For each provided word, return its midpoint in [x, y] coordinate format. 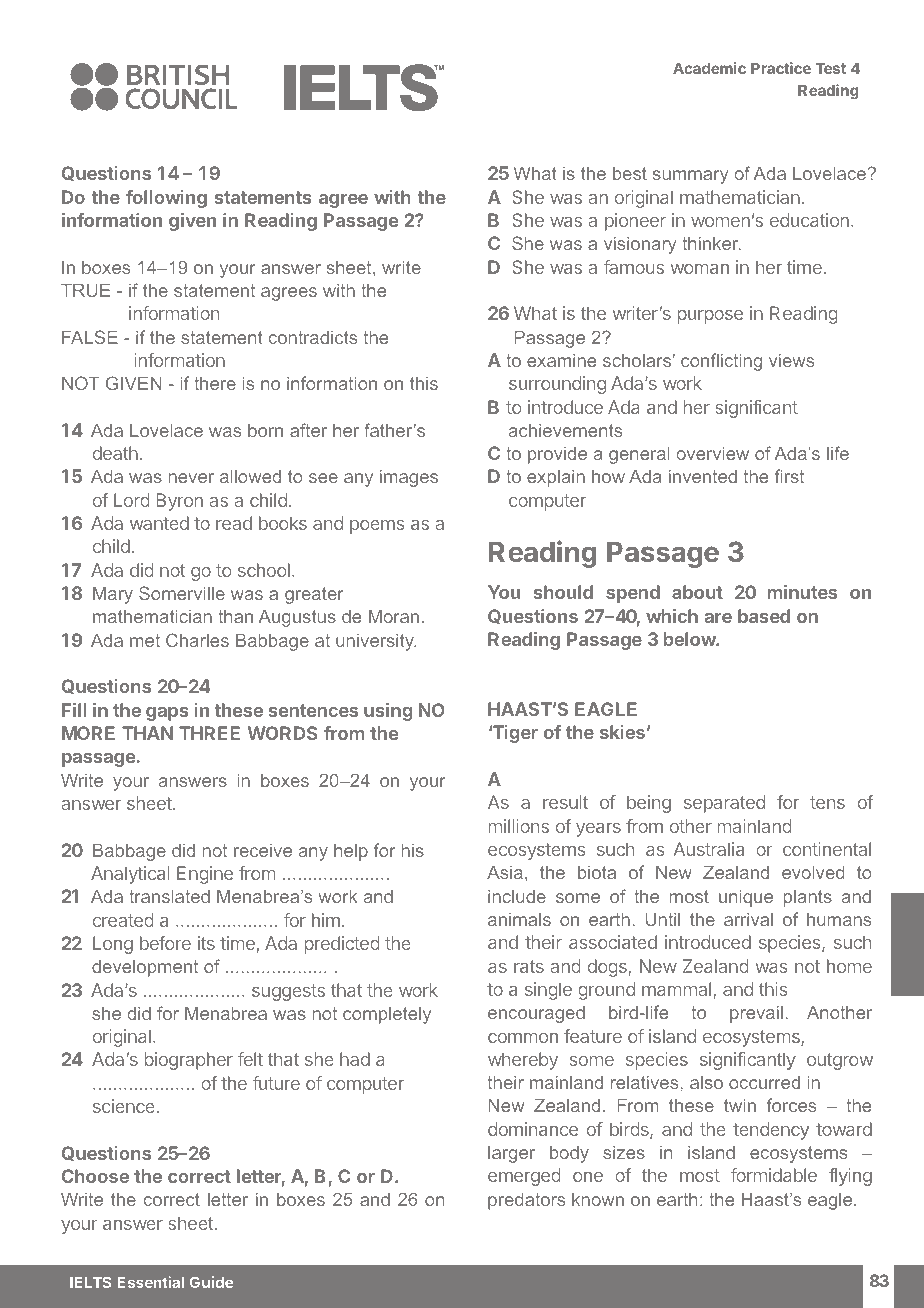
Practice [781, 68]
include [517, 896]
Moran [394, 616]
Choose [95, 1176]
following [166, 199]
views [791, 360]
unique [746, 898]
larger [511, 1154]
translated [169, 896]
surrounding [557, 385]
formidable [774, 1175]
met [145, 640]
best [630, 173]
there [215, 383]
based [764, 616]
